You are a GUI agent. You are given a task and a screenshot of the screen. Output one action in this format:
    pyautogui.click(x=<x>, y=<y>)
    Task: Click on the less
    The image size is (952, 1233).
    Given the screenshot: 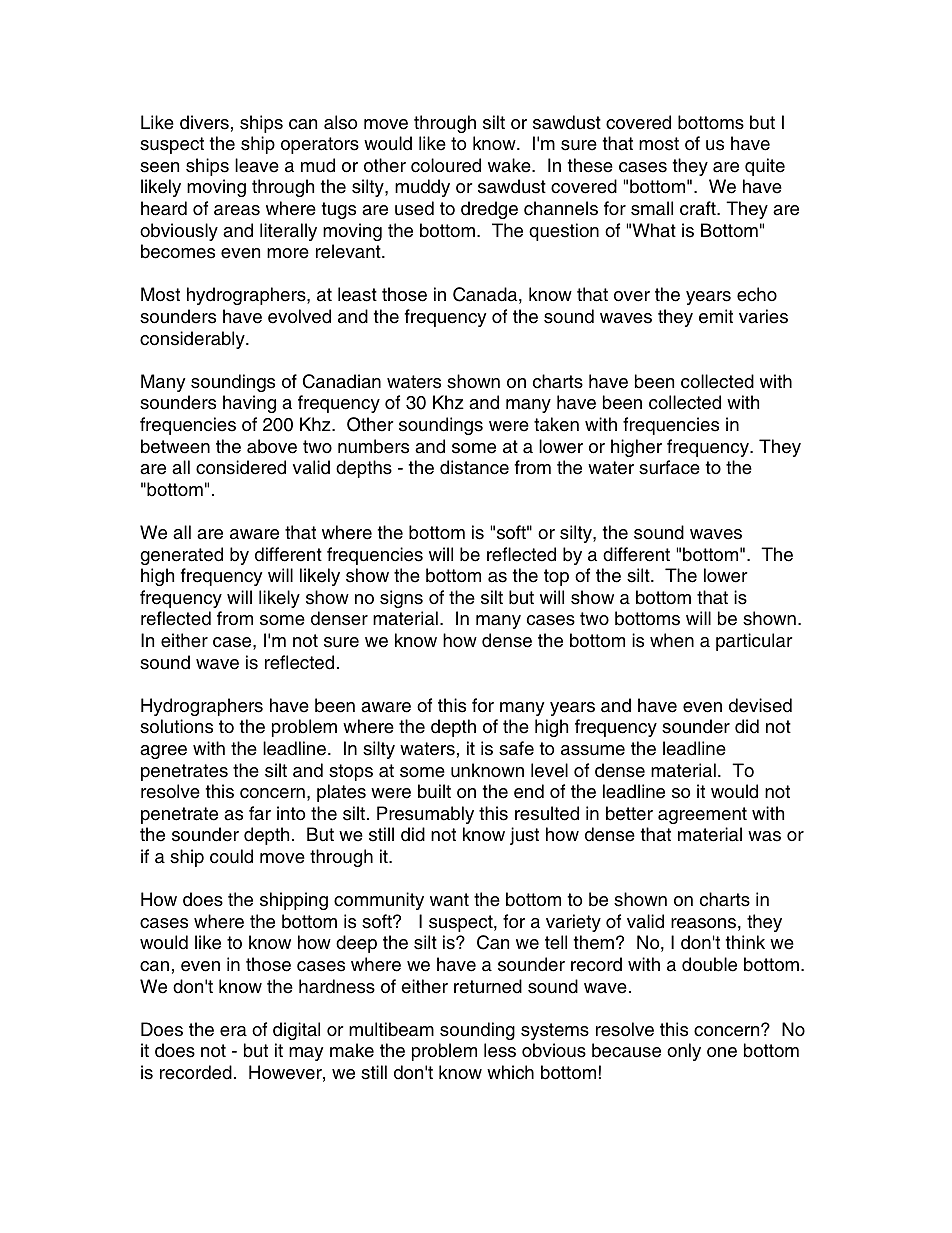 What is the action you would take?
    pyautogui.click(x=500, y=1050)
